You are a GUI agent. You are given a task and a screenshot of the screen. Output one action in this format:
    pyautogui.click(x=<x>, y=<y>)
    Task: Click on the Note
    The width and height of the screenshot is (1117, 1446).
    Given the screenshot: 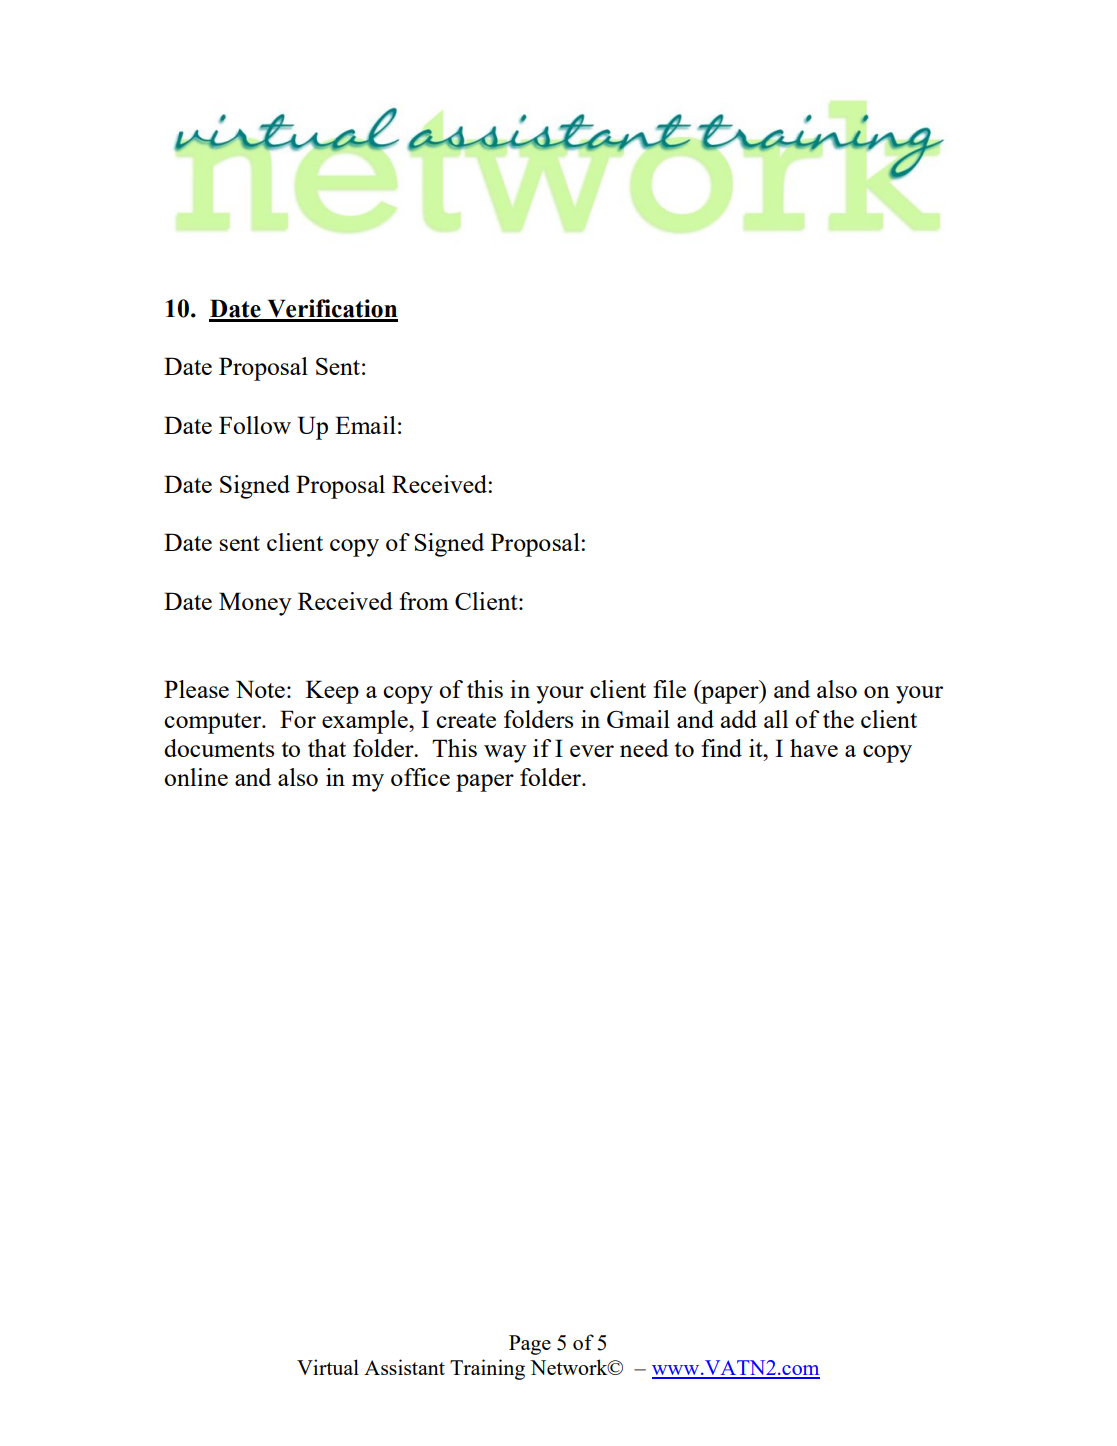 What is the action you would take?
    pyautogui.click(x=260, y=689)
